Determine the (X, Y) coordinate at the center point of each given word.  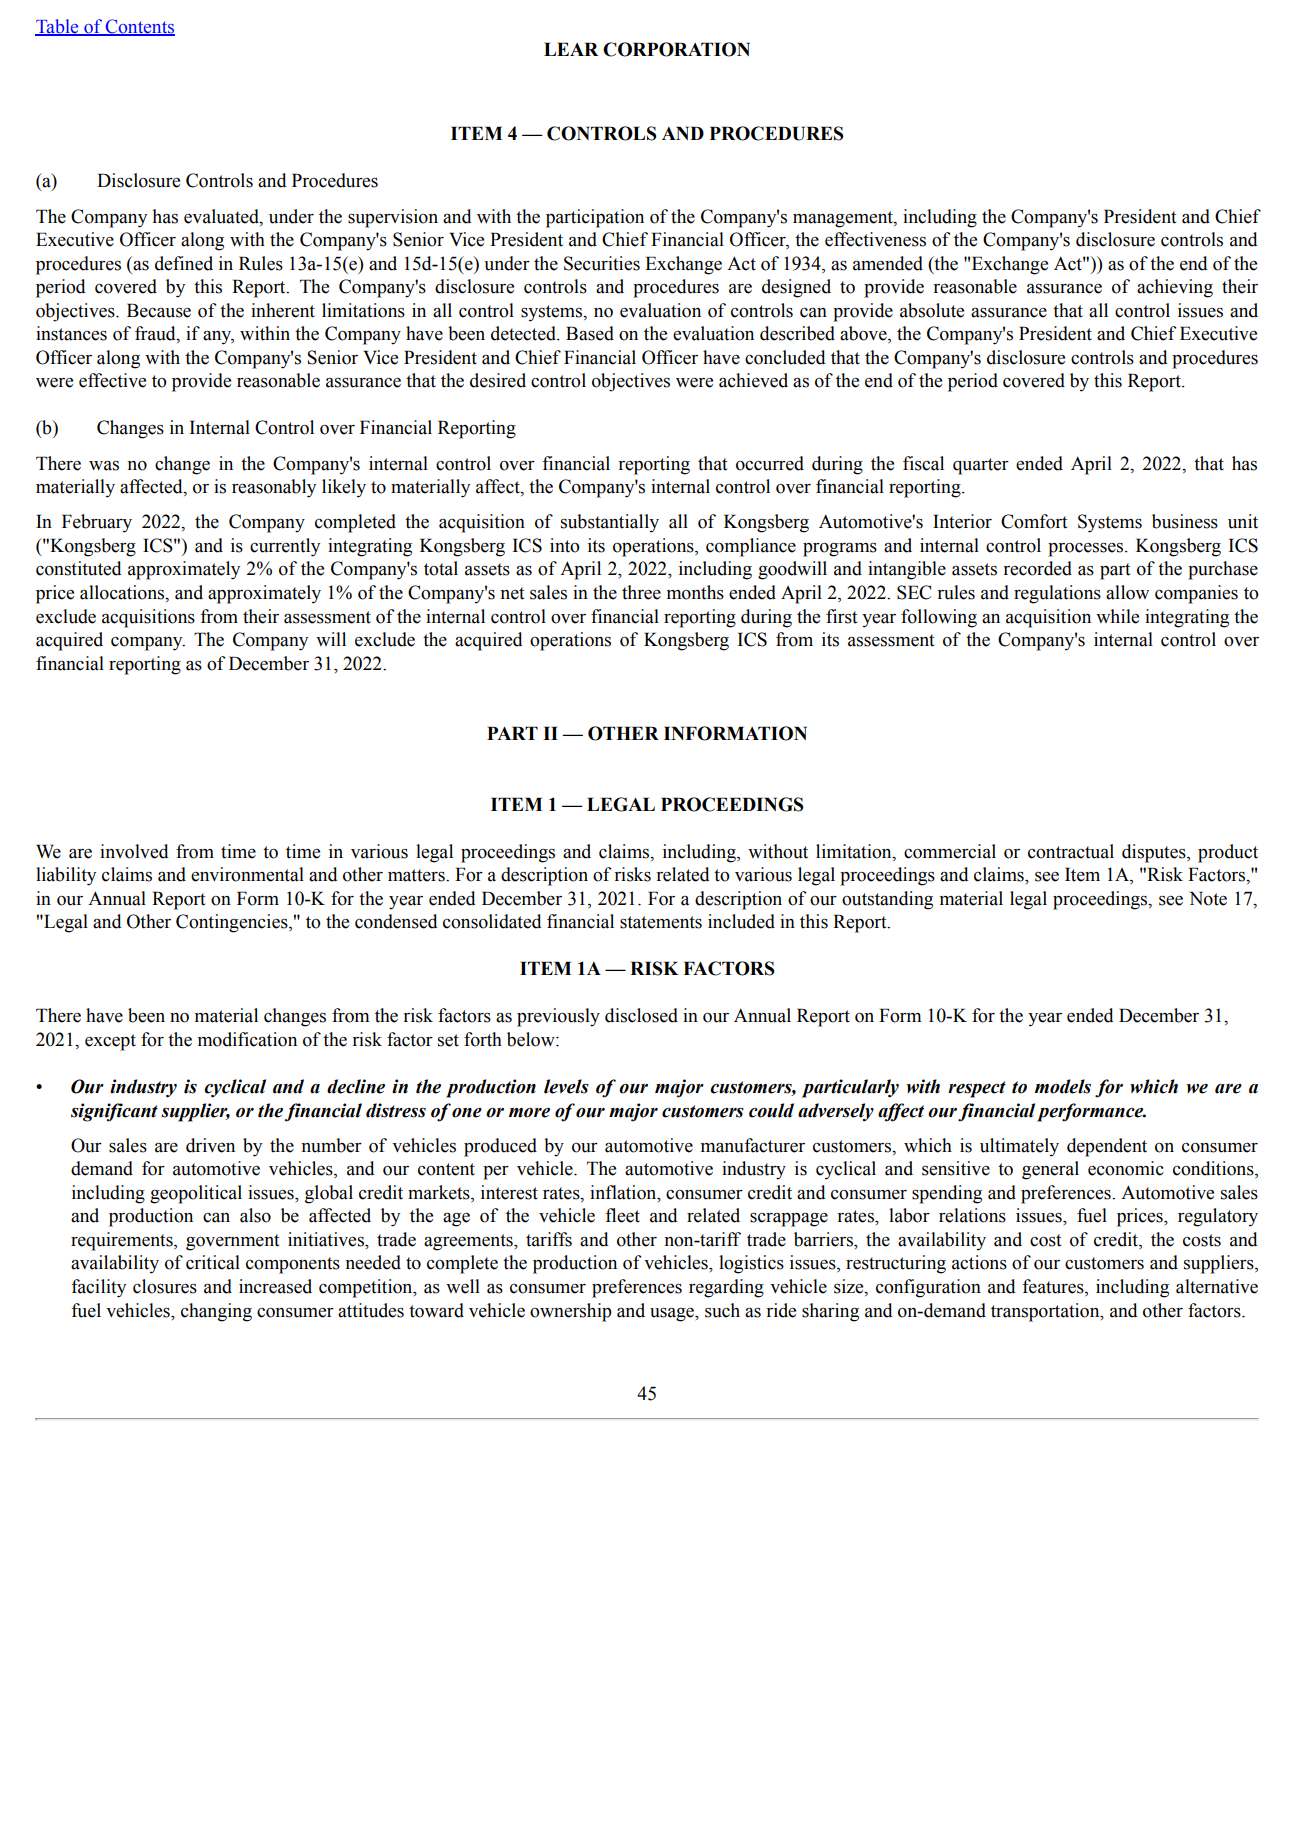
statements (661, 922)
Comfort (1034, 521)
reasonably (274, 488)
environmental (247, 874)
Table (58, 27)
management (844, 219)
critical (213, 1262)
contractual (1071, 851)
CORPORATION (676, 49)
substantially (610, 523)
